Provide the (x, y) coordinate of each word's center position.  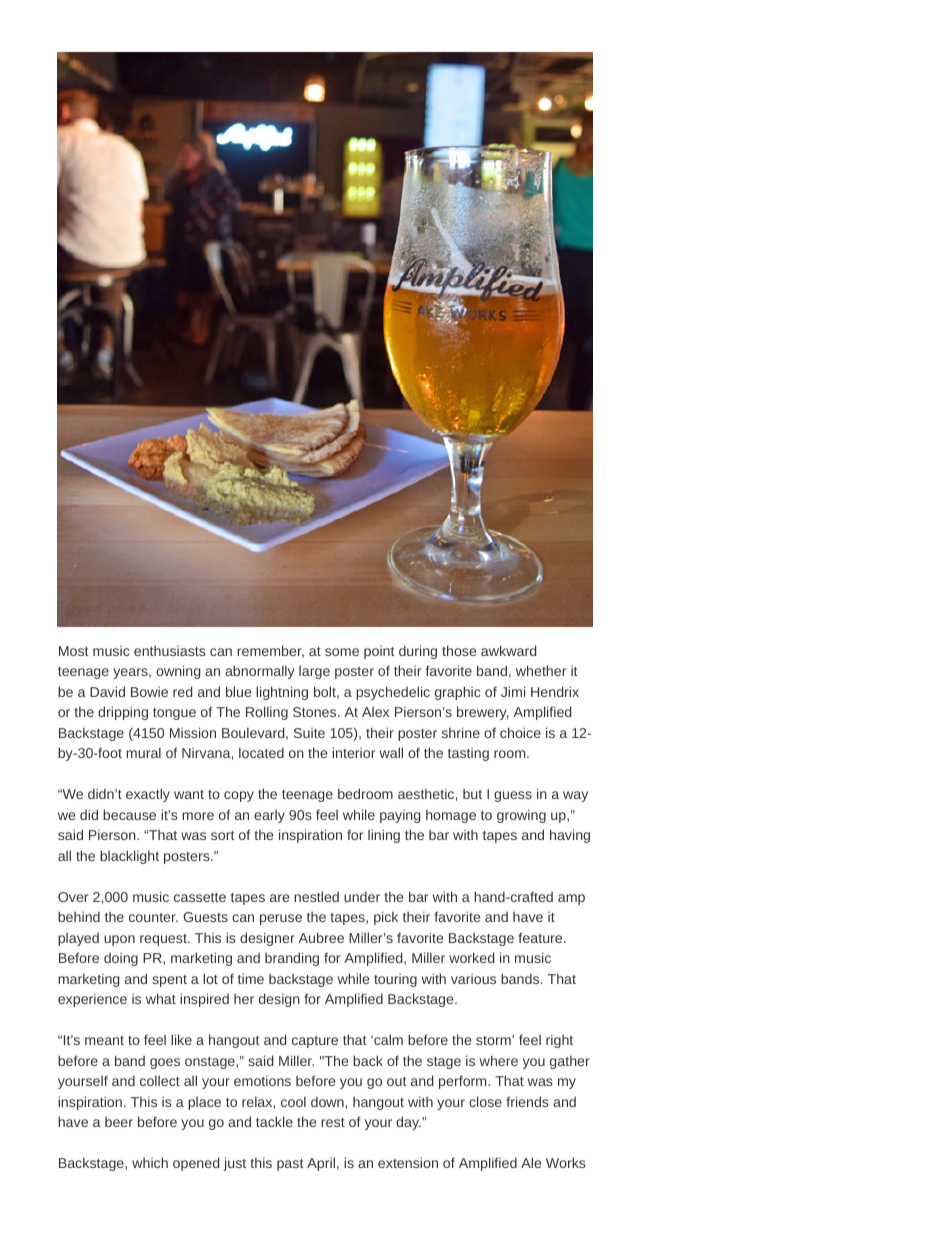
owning (178, 672)
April (321, 1164)
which (150, 1162)
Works (566, 1162)
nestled (316, 896)
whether (541, 670)
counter (153, 917)
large (314, 672)
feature (541, 937)
